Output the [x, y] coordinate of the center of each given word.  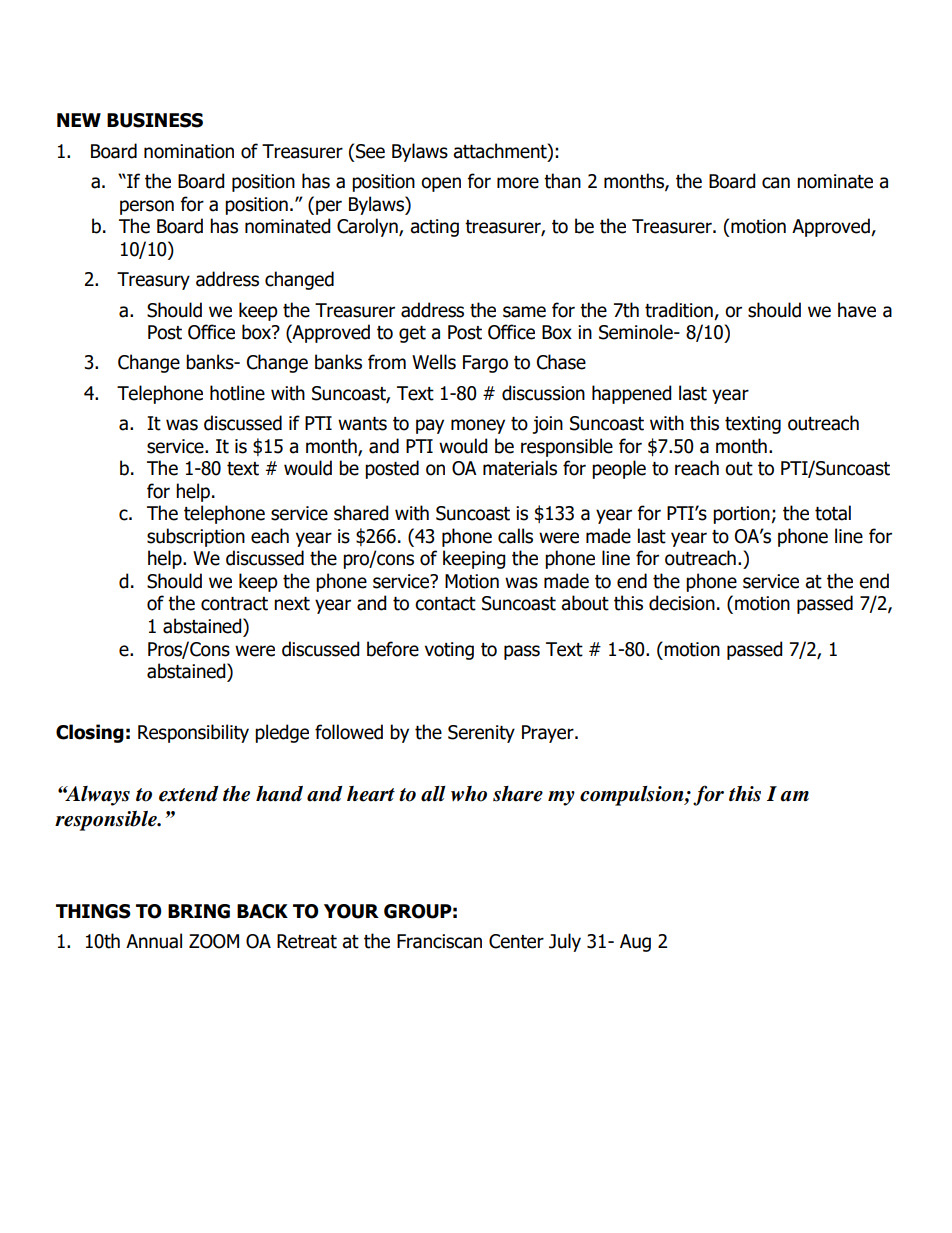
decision [682, 603]
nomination [189, 151]
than [562, 181]
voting [449, 651]
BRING [199, 911]
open [441, 184]
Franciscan [439, 941]
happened [632, 394]
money [478, 426]
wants [362, 424]
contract [234, 604]
